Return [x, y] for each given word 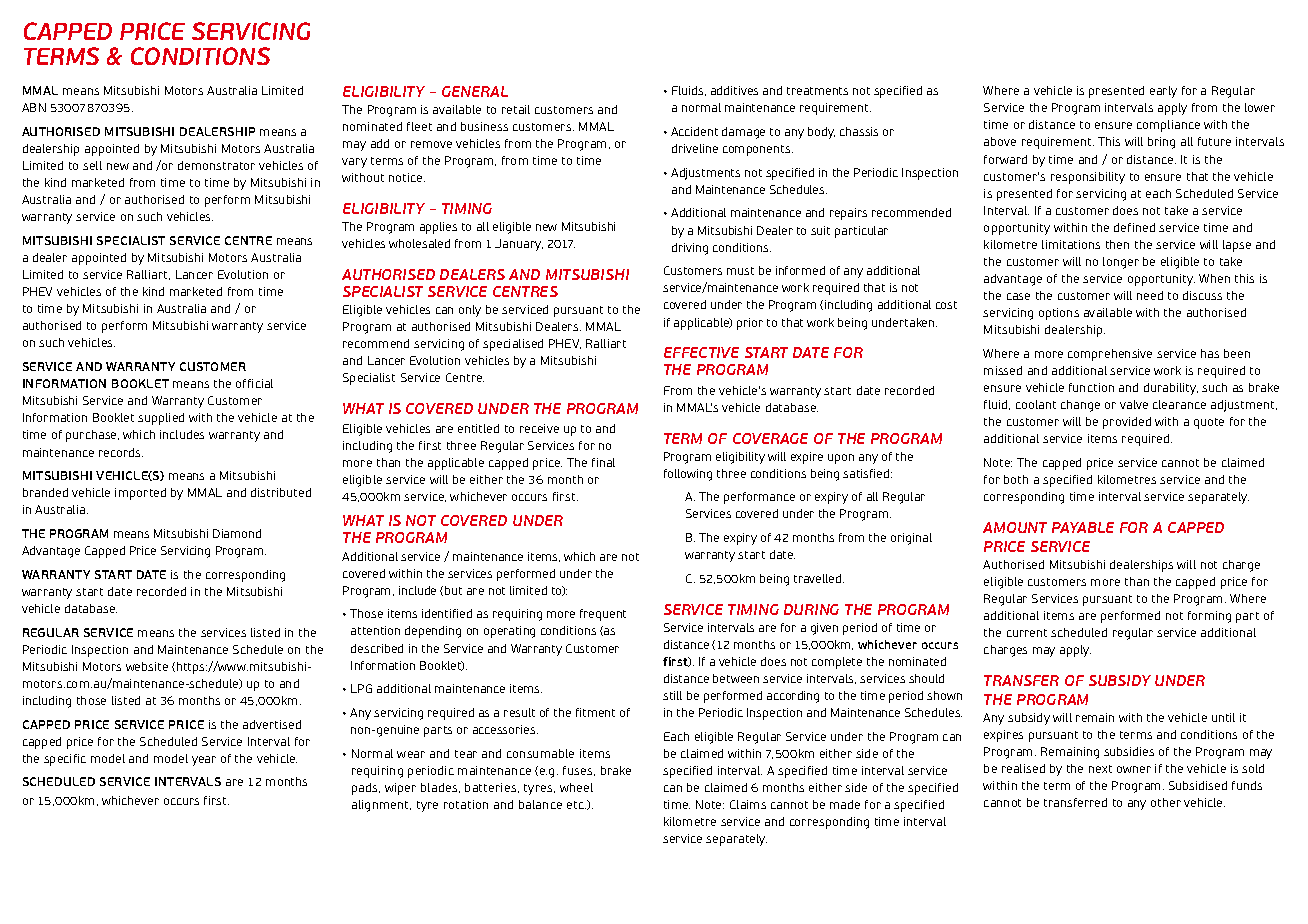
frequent [603, 615]
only [470, 311]
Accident [694, 131]
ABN [34, 107]
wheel [576, 787]
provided [1127, 423]
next [1100, 769]
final [603, 462]
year [204, 761]
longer [1121, 263]
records [121, 452]
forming [1209, 617]
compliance [1168, 126]
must [740, 271]
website [147, 666]
